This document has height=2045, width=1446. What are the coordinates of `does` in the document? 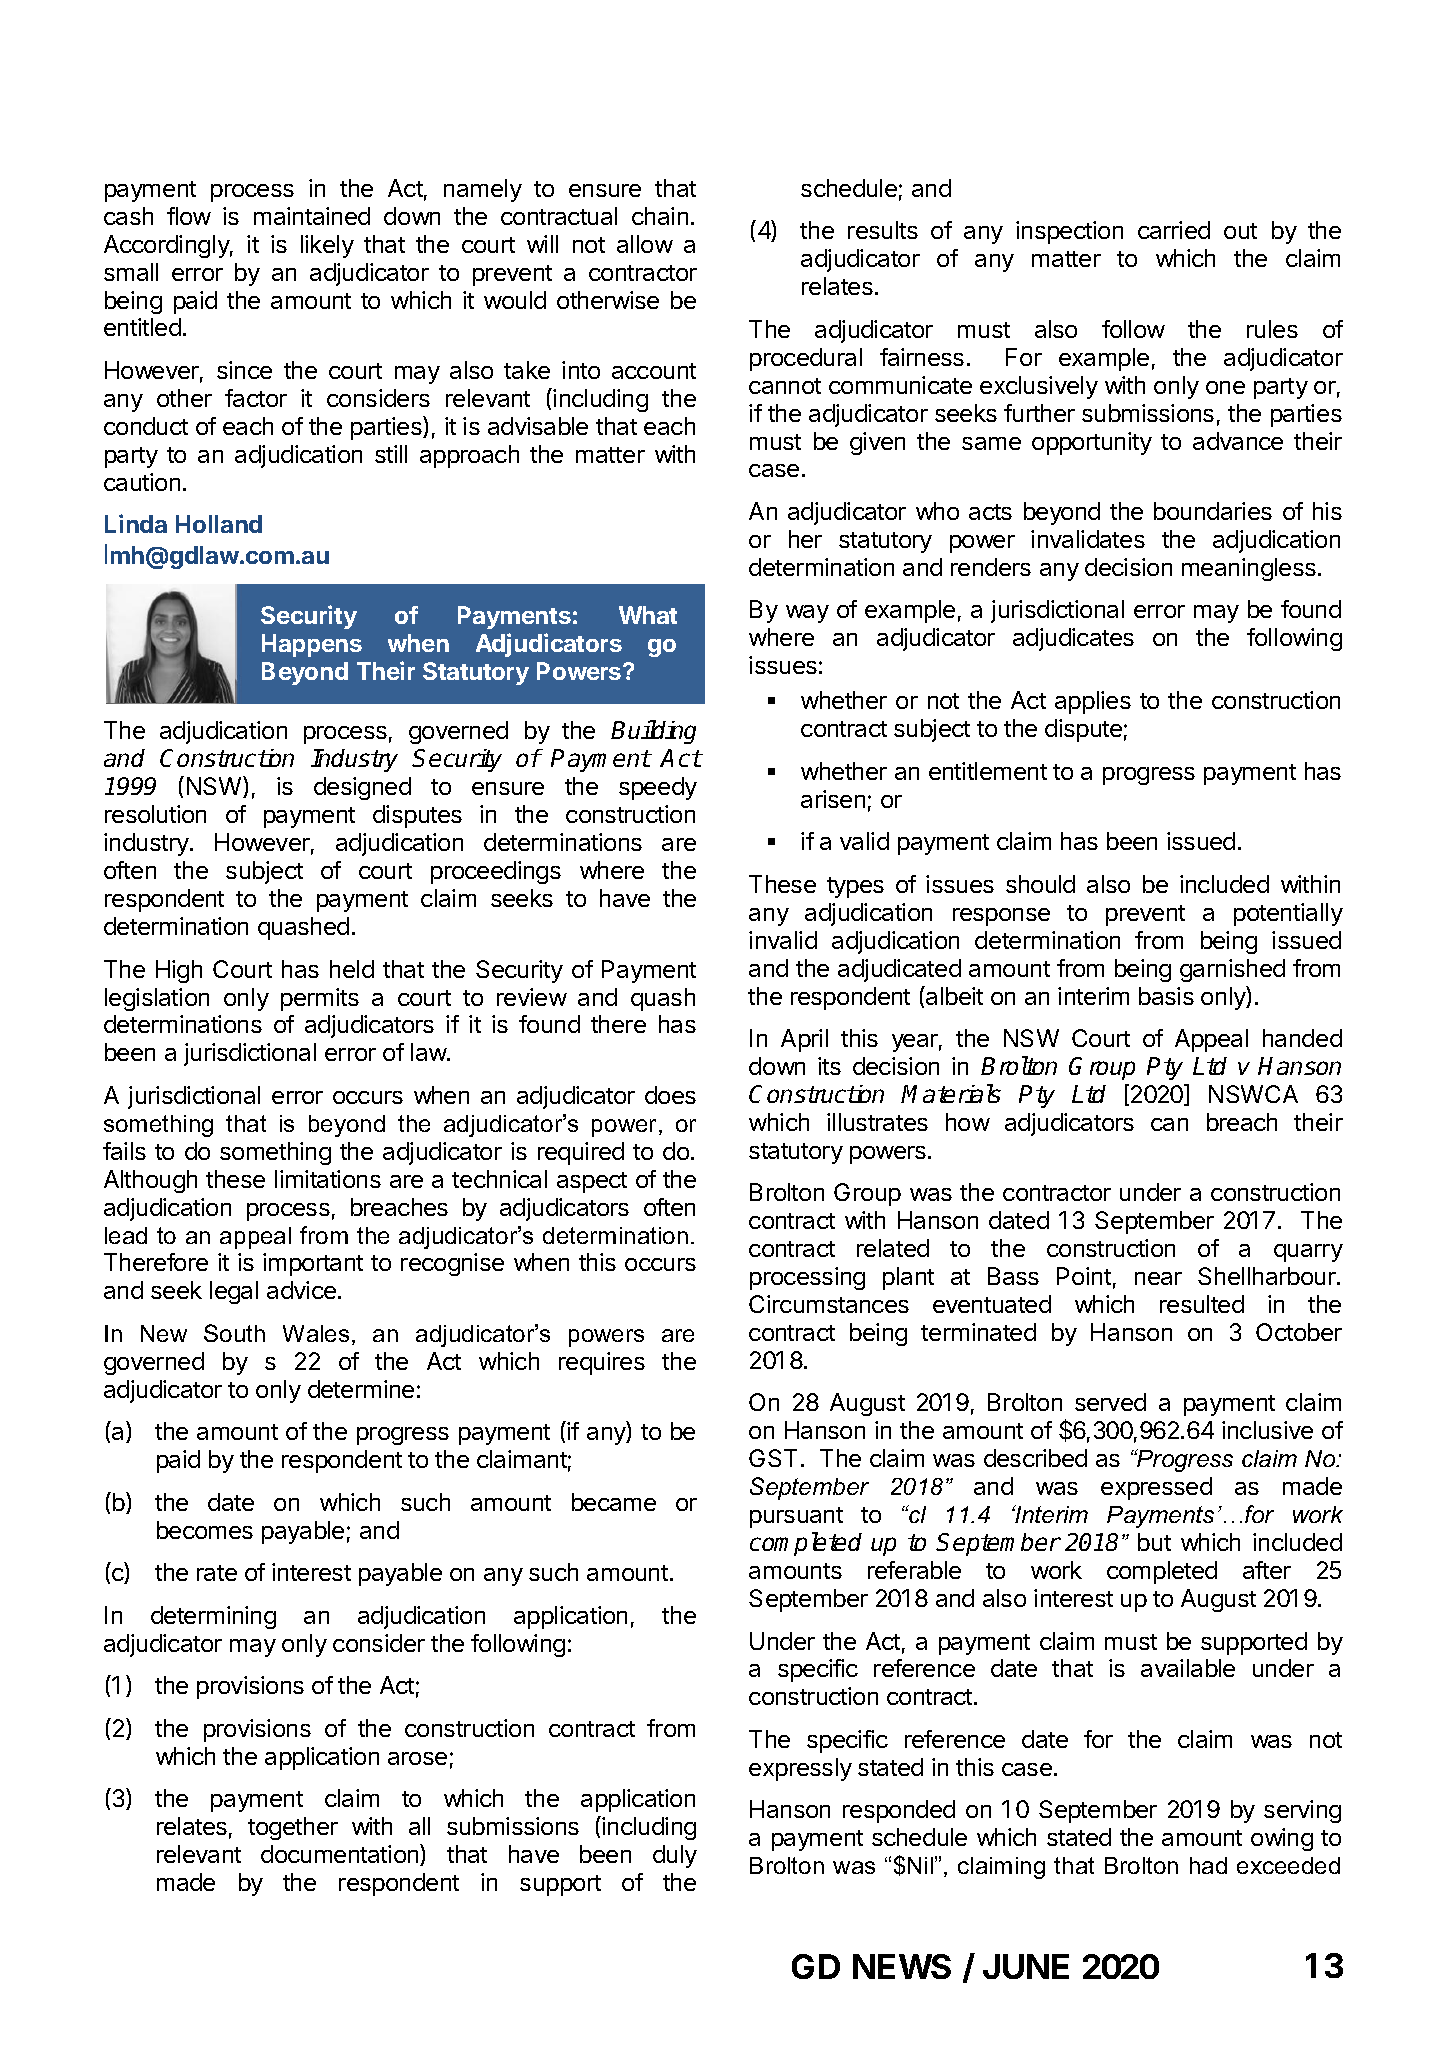 It's located at (670, 1095).
